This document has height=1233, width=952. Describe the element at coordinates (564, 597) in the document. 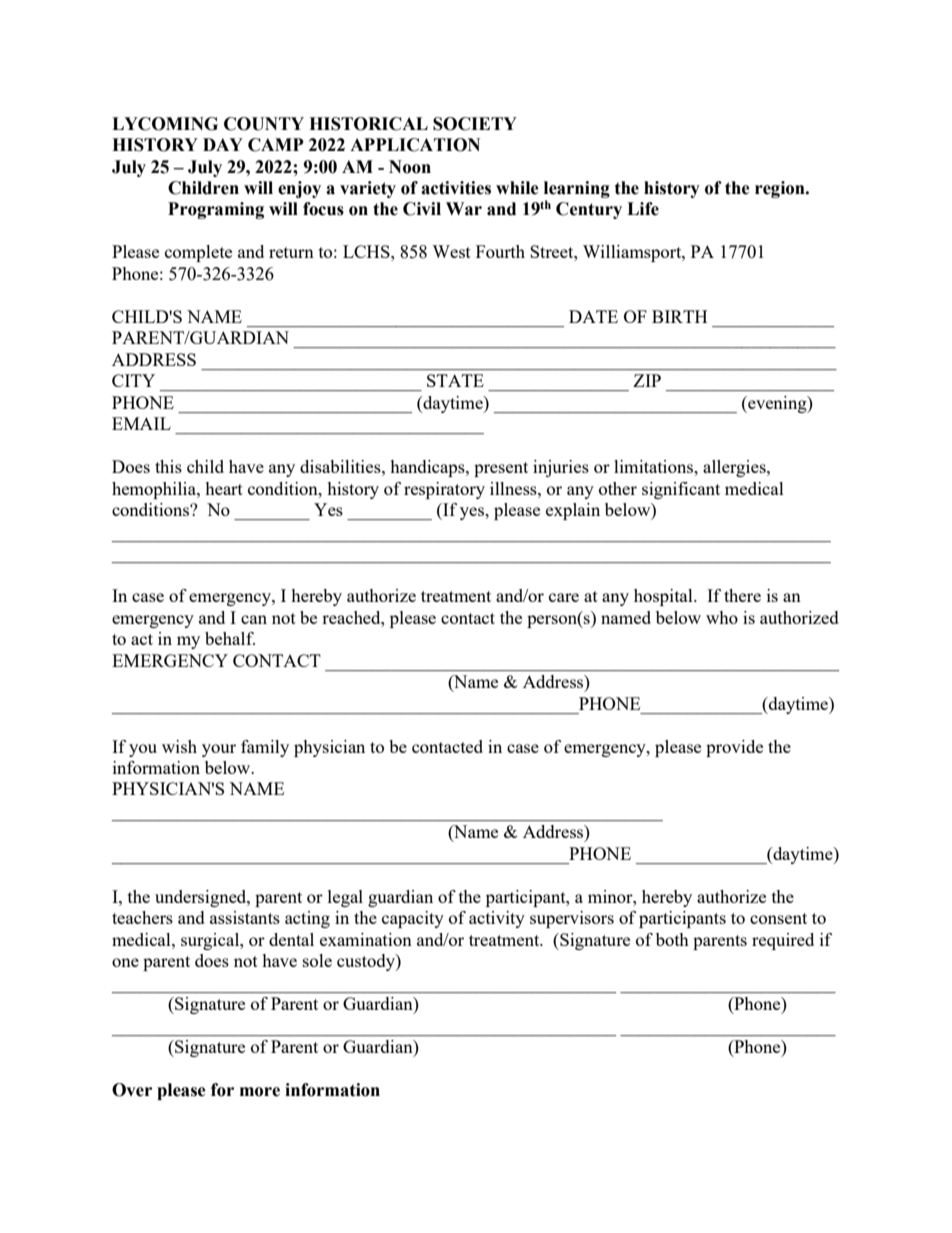

I see `care` at that location.
